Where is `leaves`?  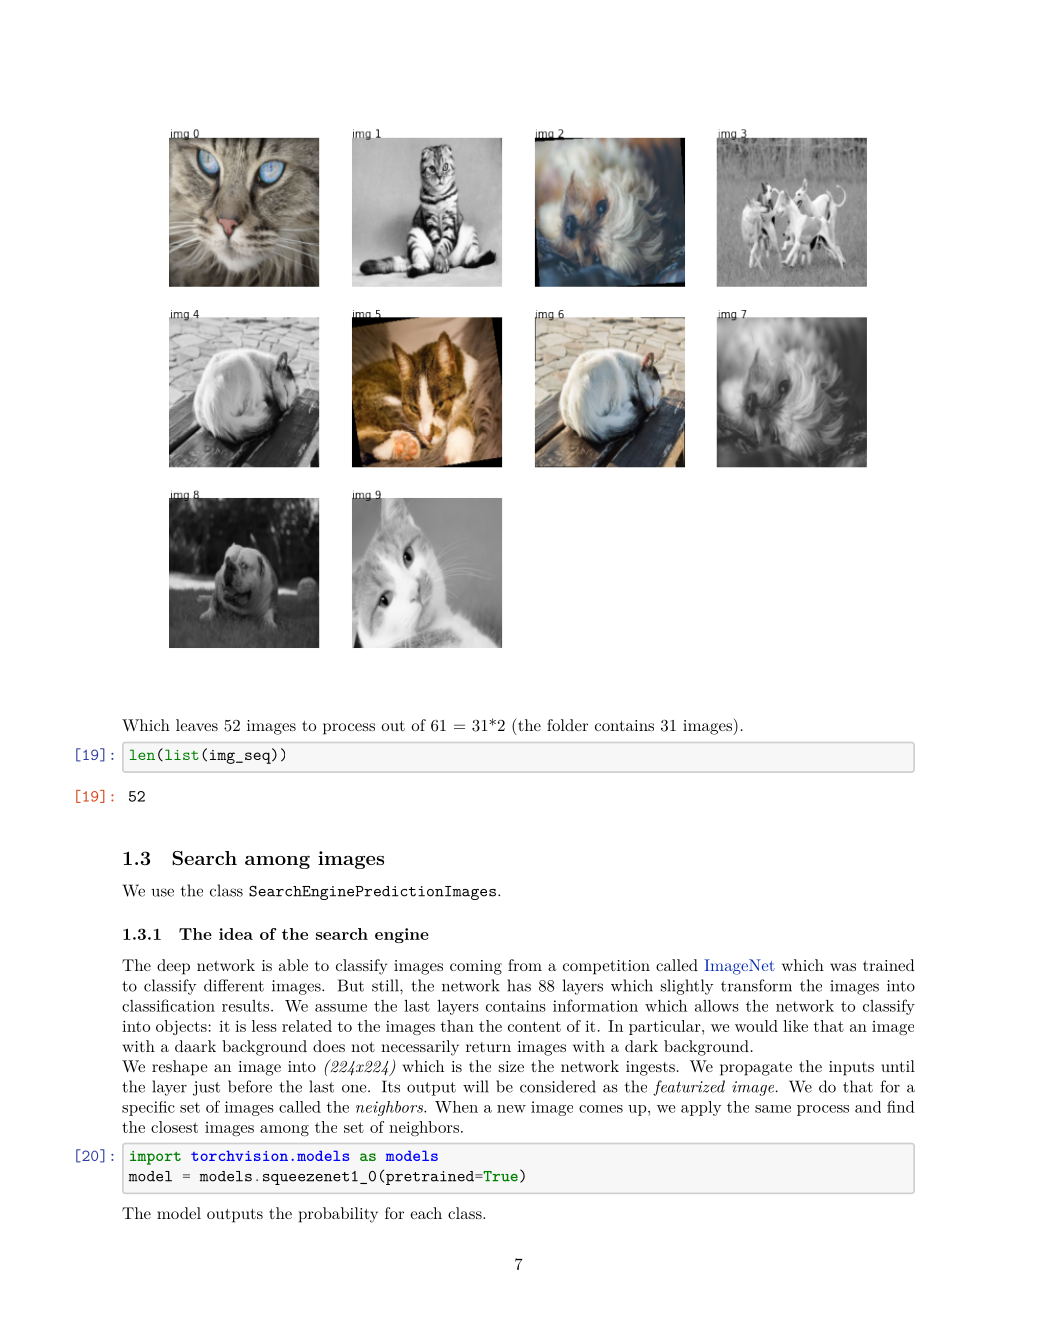 leaves is located at coordinates (197, 725).
